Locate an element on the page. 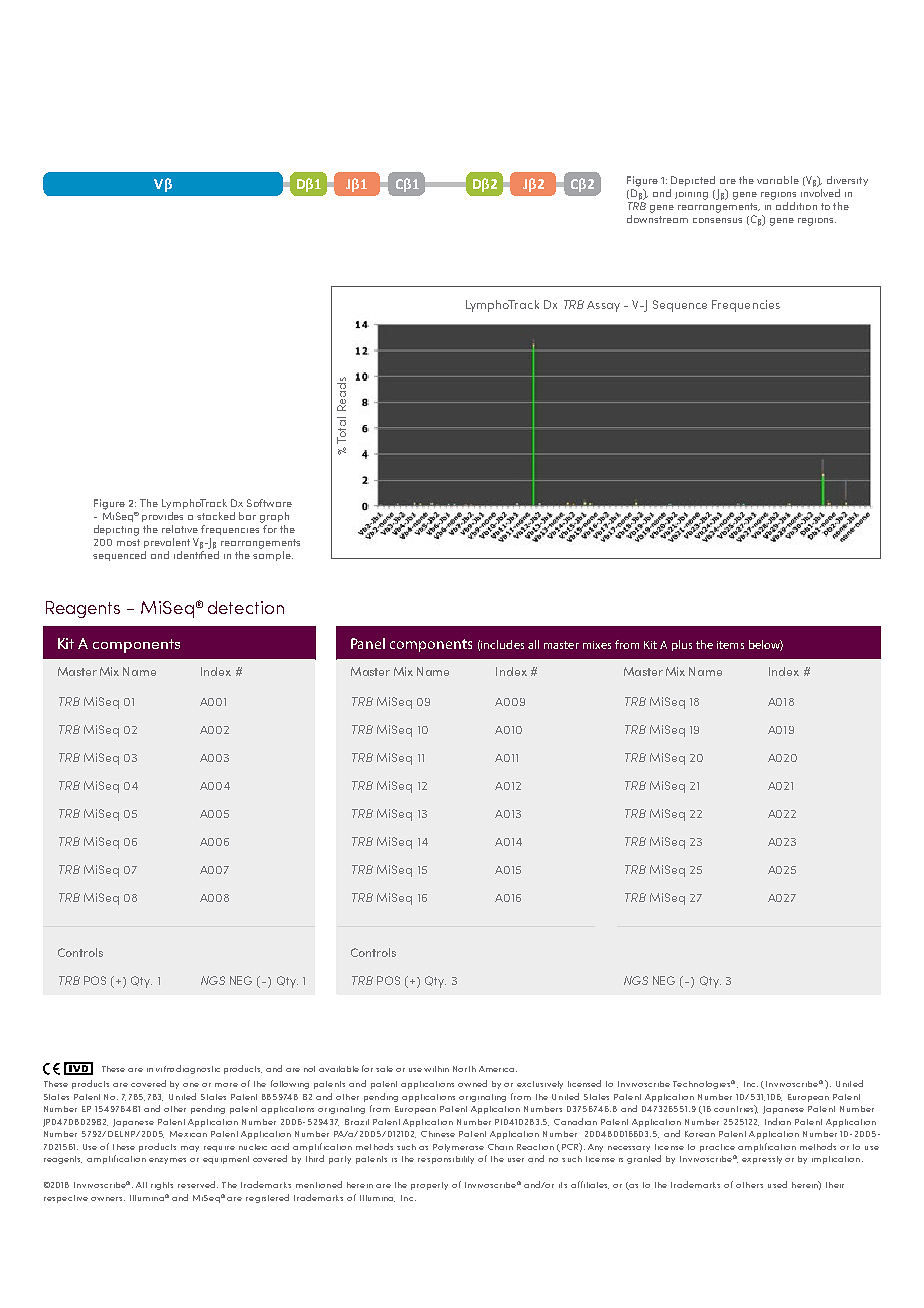  responsibility is located at coordinates (446, 1160).
